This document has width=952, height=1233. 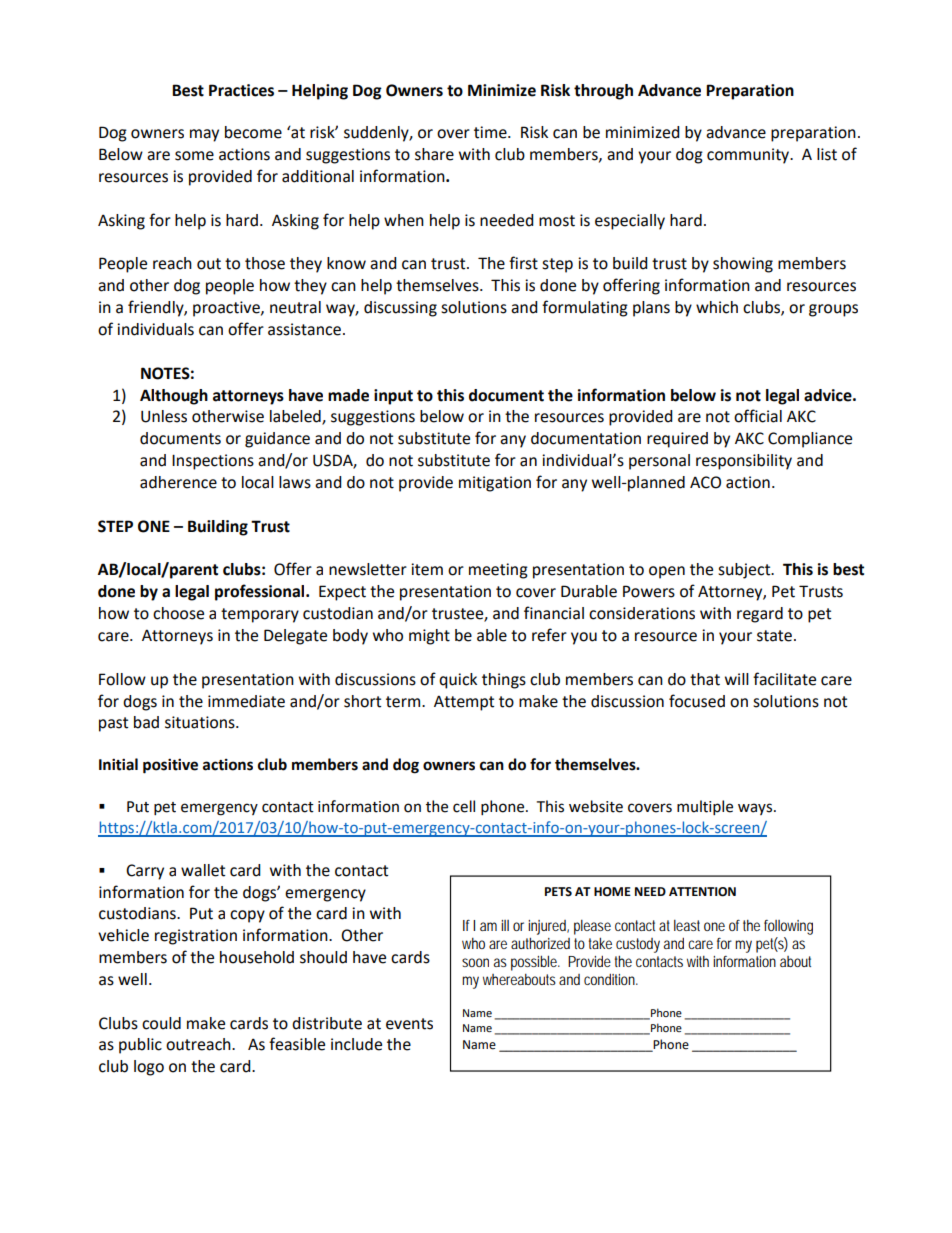 I want to click on could, so click(x=161, y=1023).
